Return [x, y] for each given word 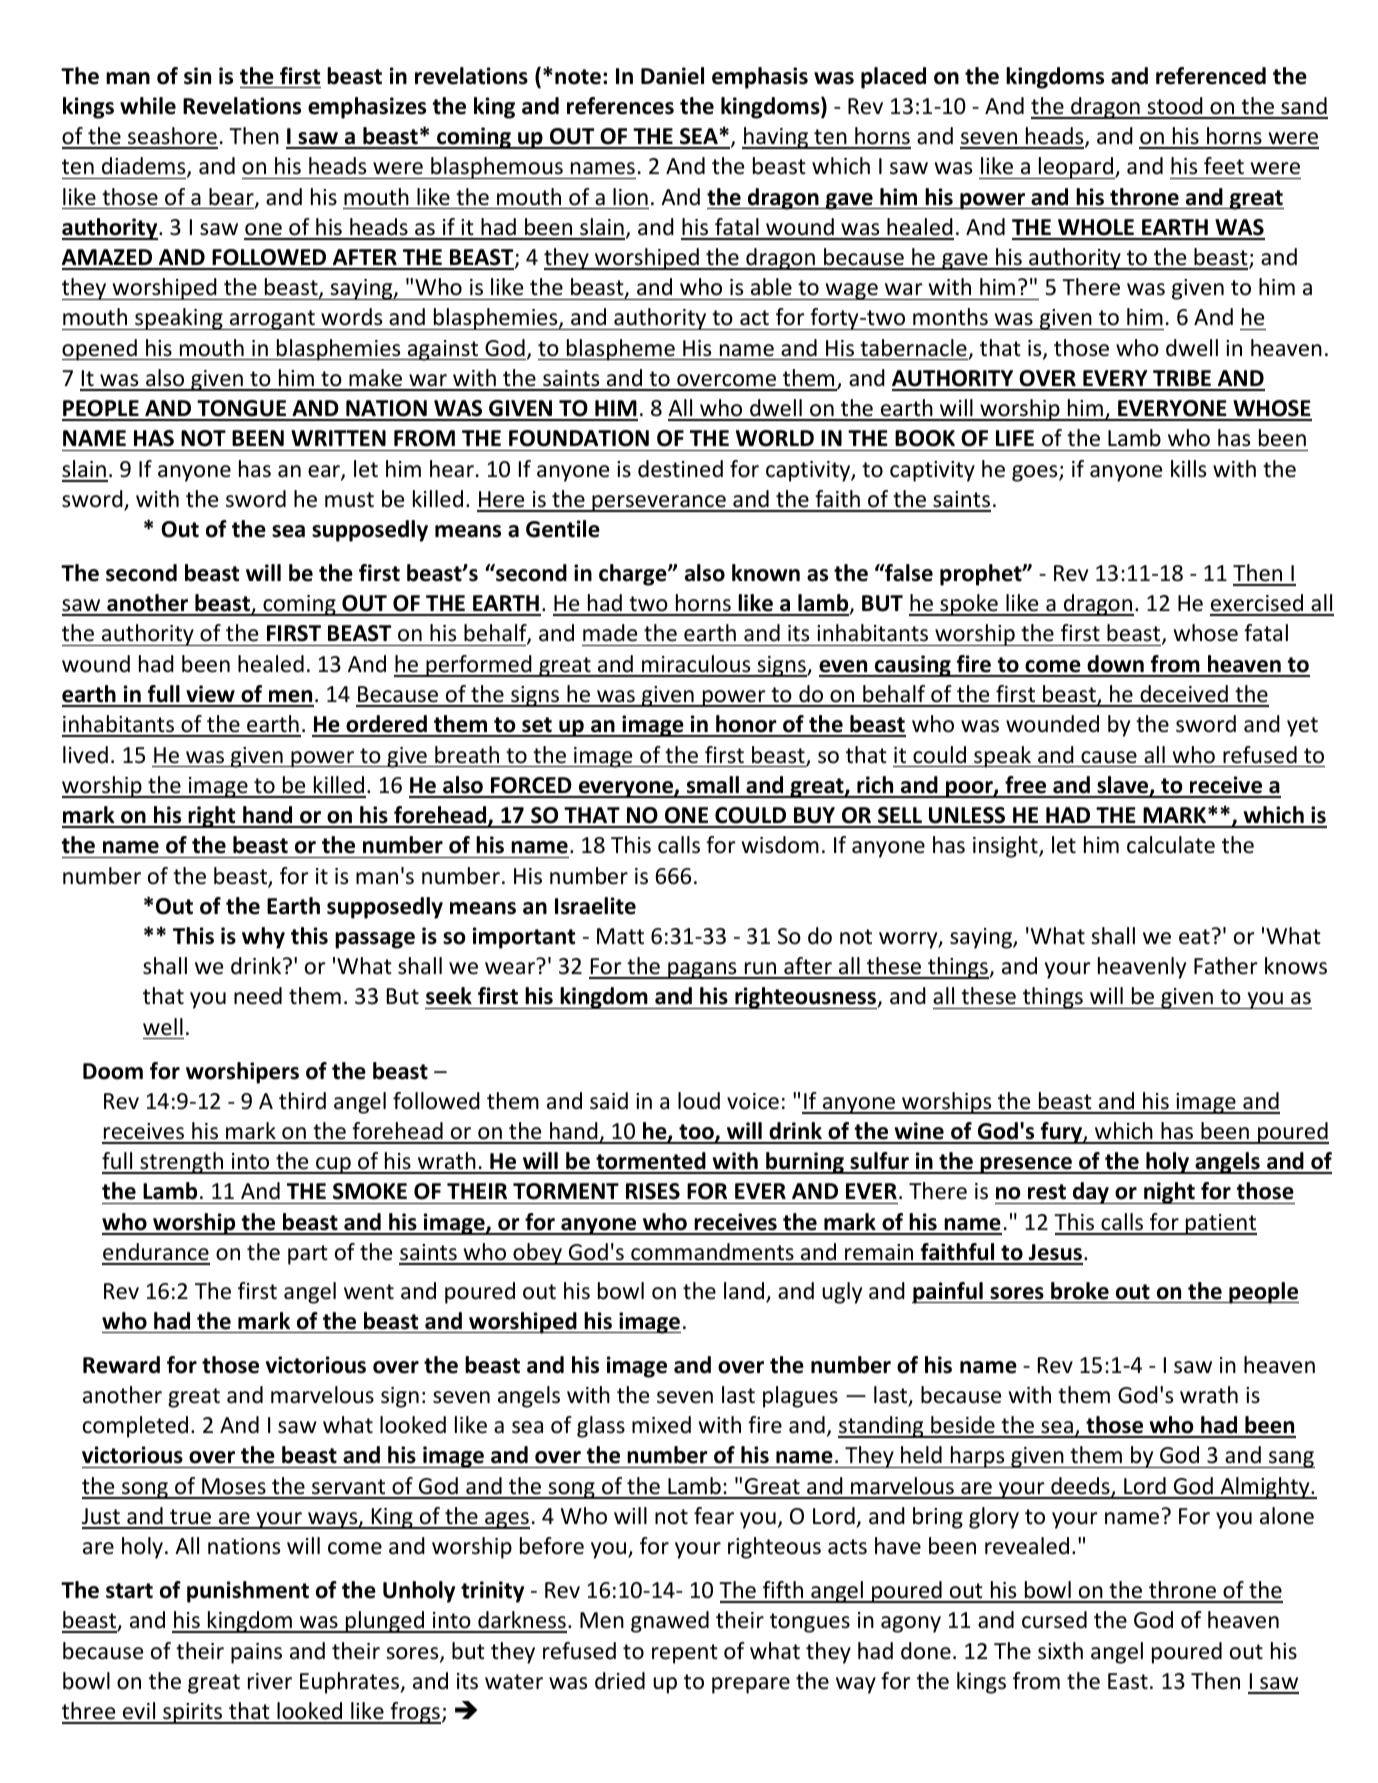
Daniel [672, 76]
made [610, 633]
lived [85, 755]
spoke [969, 605]
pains [256, 1653]
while [148, 106]
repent [685, 1654]
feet [1224, 166]
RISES [653, 1191]
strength [182, 1163]
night [1169, 1193]
